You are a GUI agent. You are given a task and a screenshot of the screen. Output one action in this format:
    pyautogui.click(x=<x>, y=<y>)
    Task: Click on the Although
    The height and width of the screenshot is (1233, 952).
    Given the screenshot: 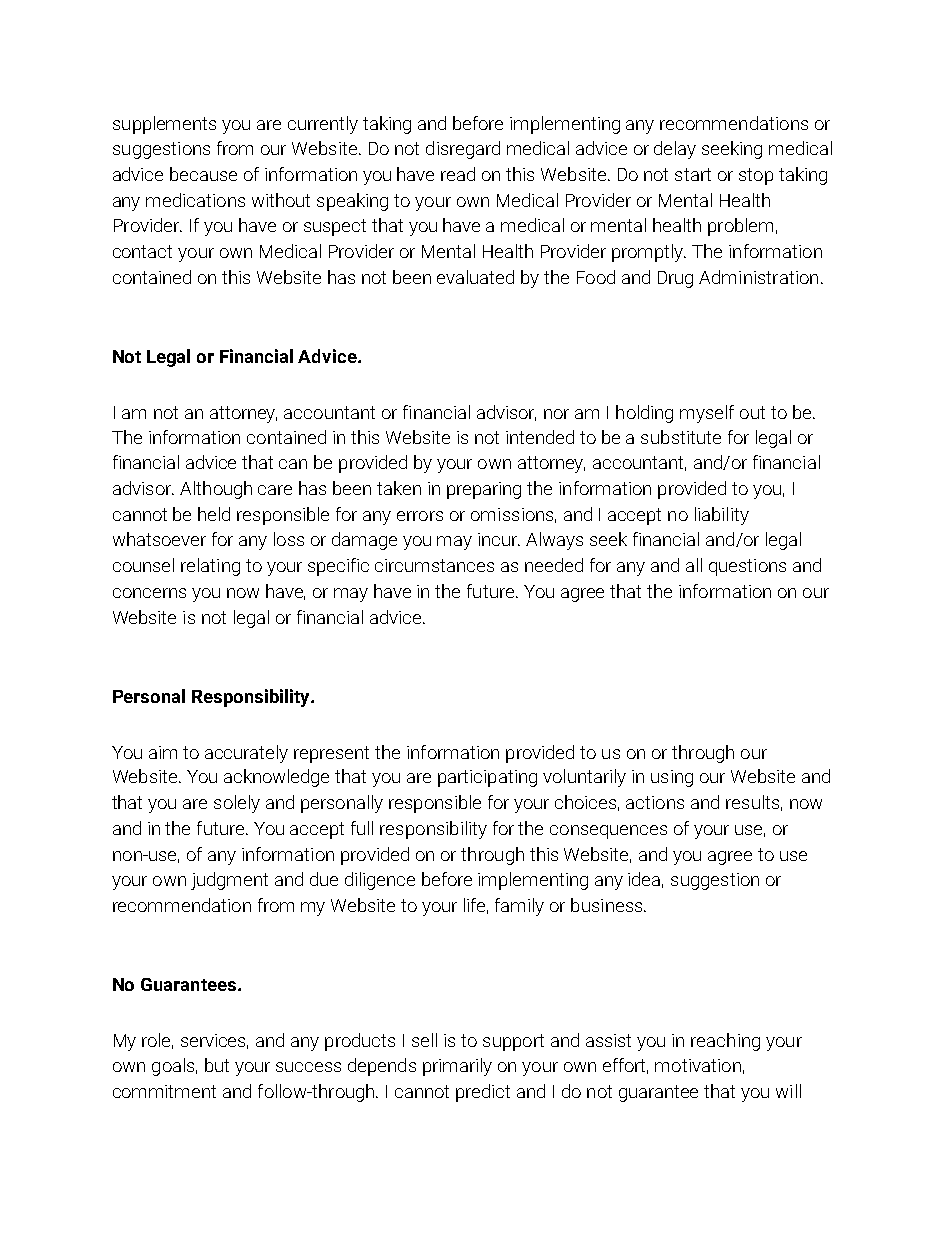 What is the action you would take?
    pyautogui.click(x=216, y=490)
